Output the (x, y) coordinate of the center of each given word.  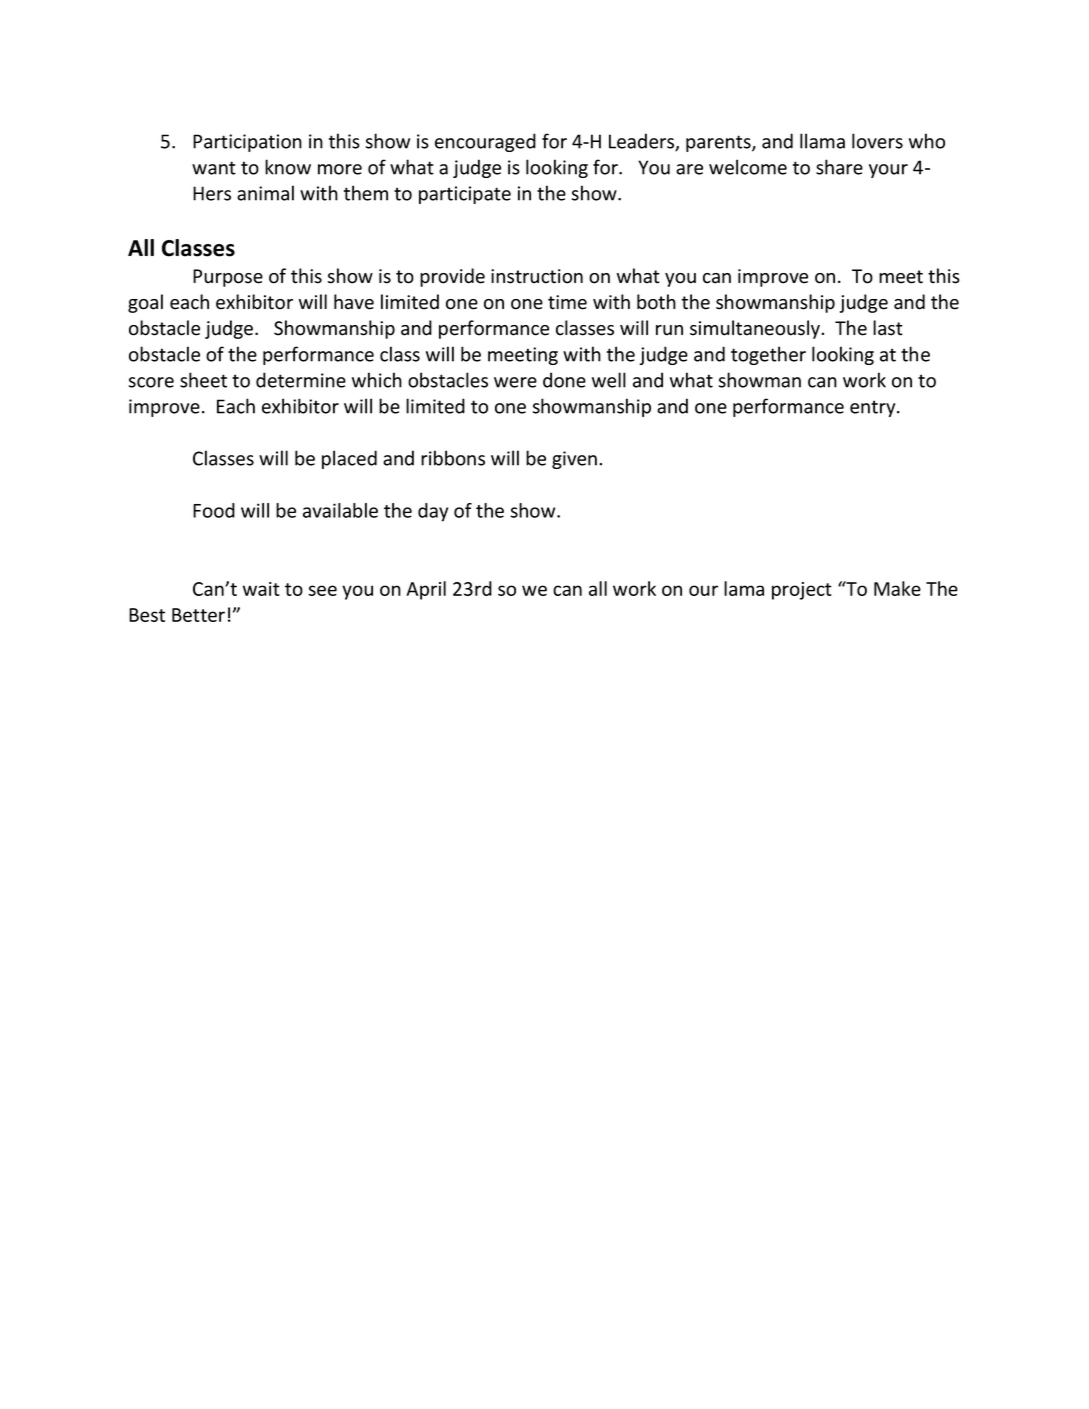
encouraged (485, 142)
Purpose (228, 278)
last (888, 328)
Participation (247, 143)
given (574, 460)
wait (261, 589)
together (768, 355)
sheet (203, 380)
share (839, 167)
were (515, 382)
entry (874, 408)
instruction (537, 276)
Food (214, 510)
